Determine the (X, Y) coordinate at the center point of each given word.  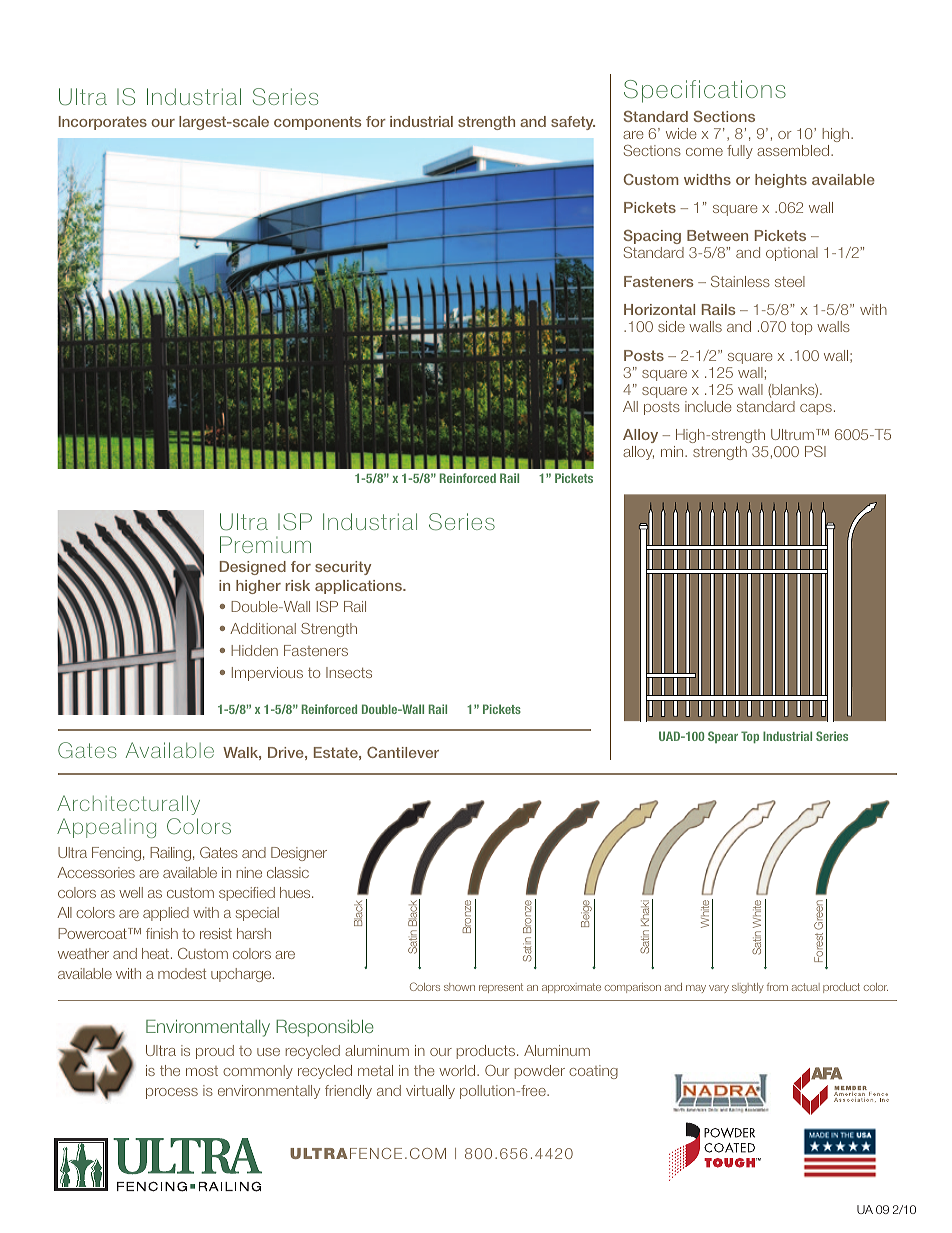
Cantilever (403, 752)
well (131, 892)
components (318, 123)
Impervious (267, 674)
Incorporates (103, 123)
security (343, 568)
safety (573, 123)
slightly (748, 988)
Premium (265, 544)
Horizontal (659, 309)
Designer (299, 854)
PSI (815, 451)
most (202, 1071)
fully (740, 152)
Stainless (740, 281)
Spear (723, 737)
